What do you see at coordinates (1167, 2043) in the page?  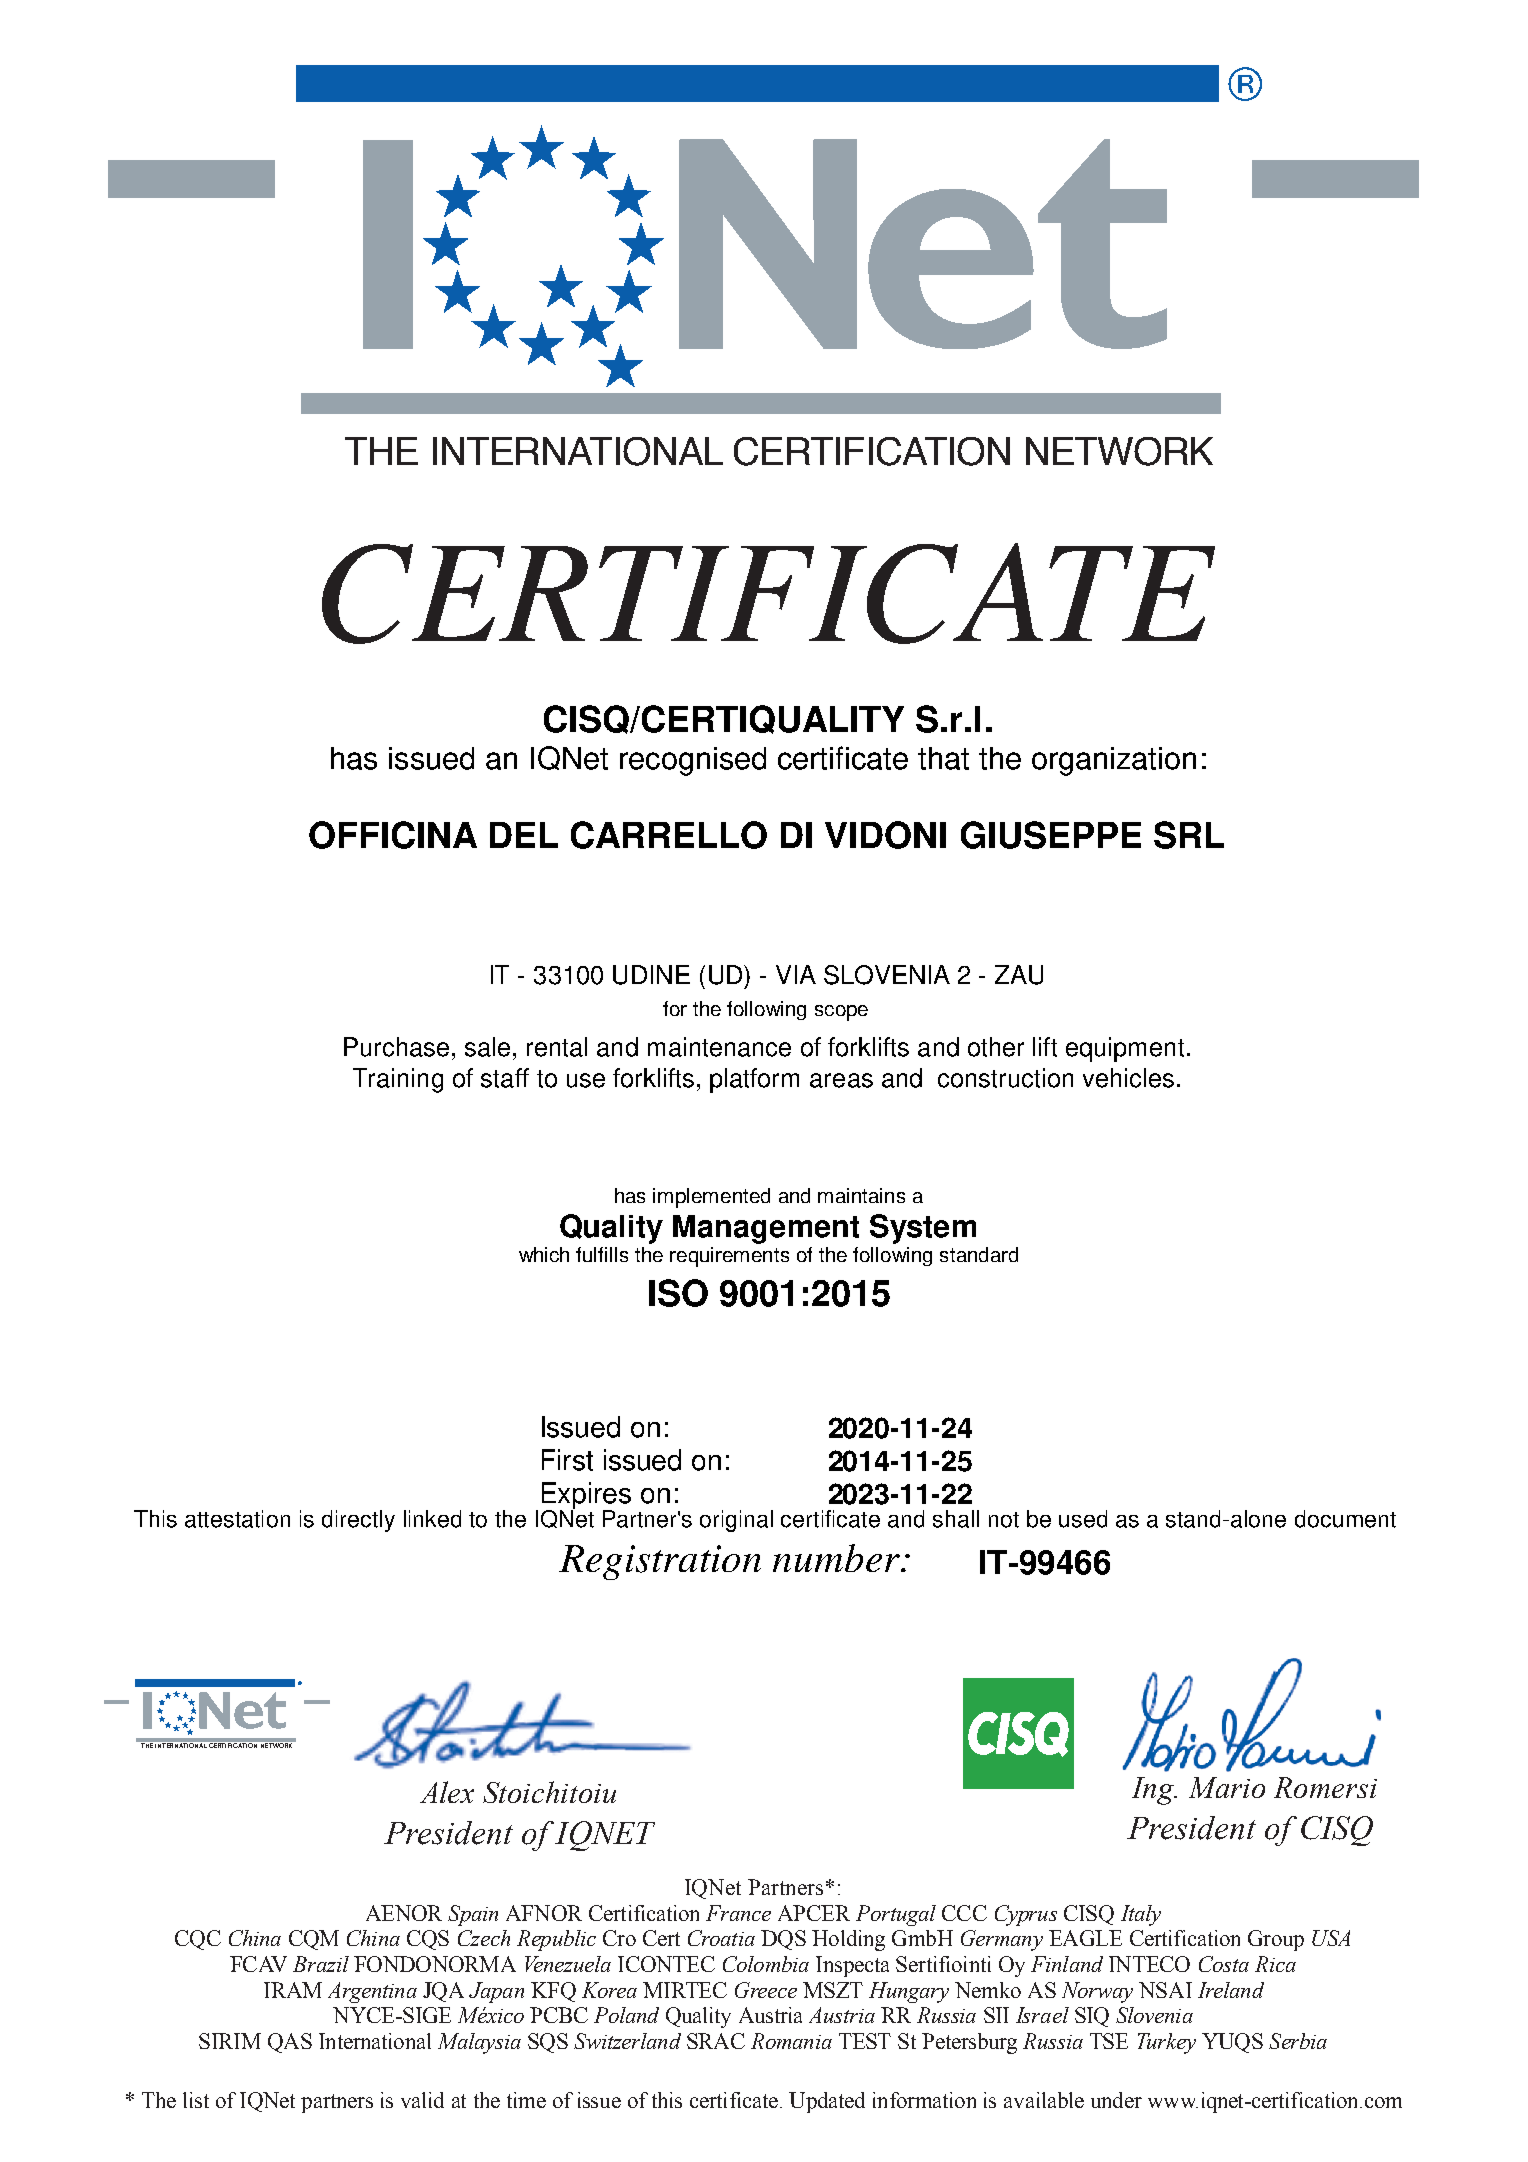 I see `Turkey` at bounding box center [1167, 2043].
